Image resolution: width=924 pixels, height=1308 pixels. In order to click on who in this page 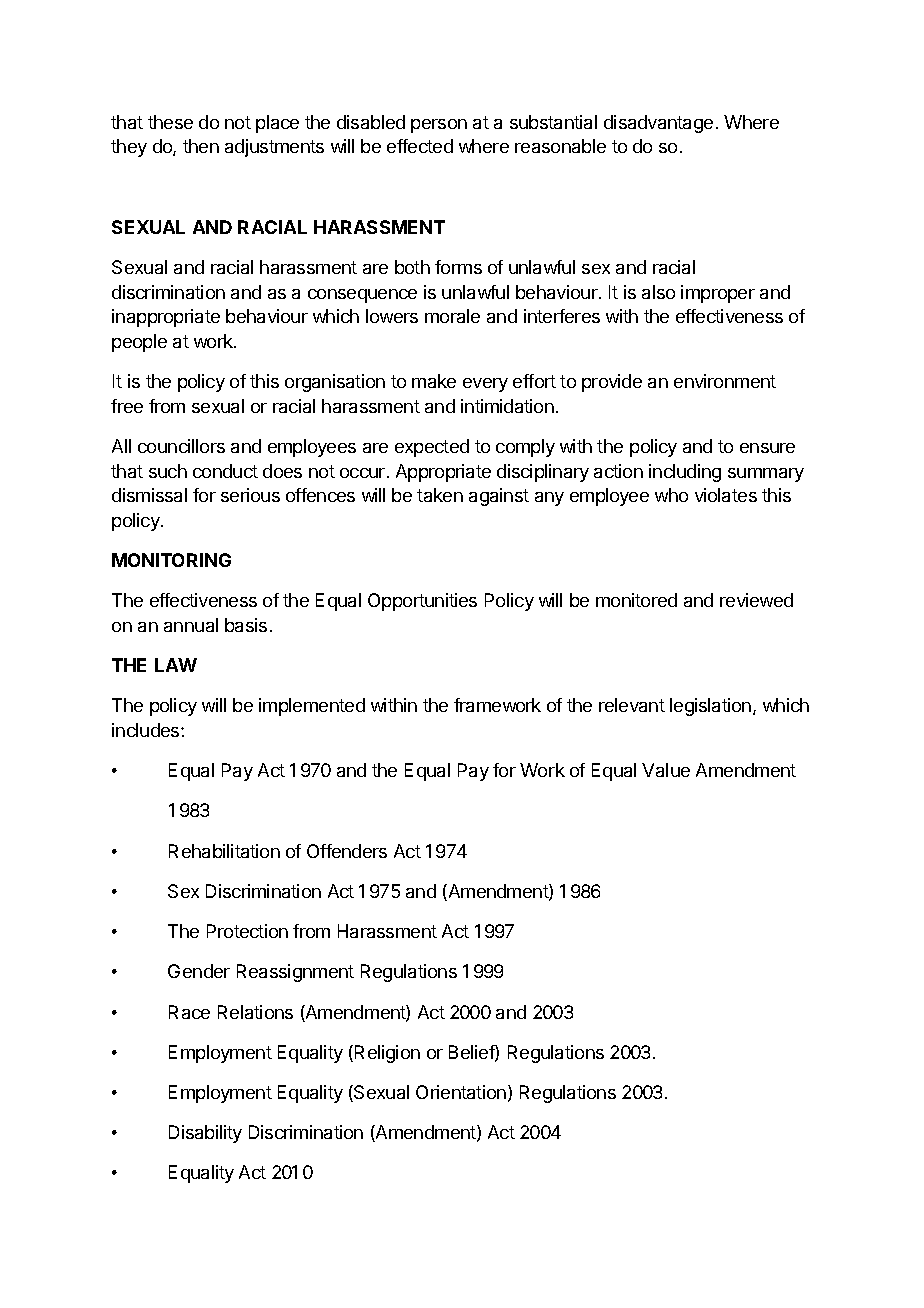, I will do `click(671, 495)`.
